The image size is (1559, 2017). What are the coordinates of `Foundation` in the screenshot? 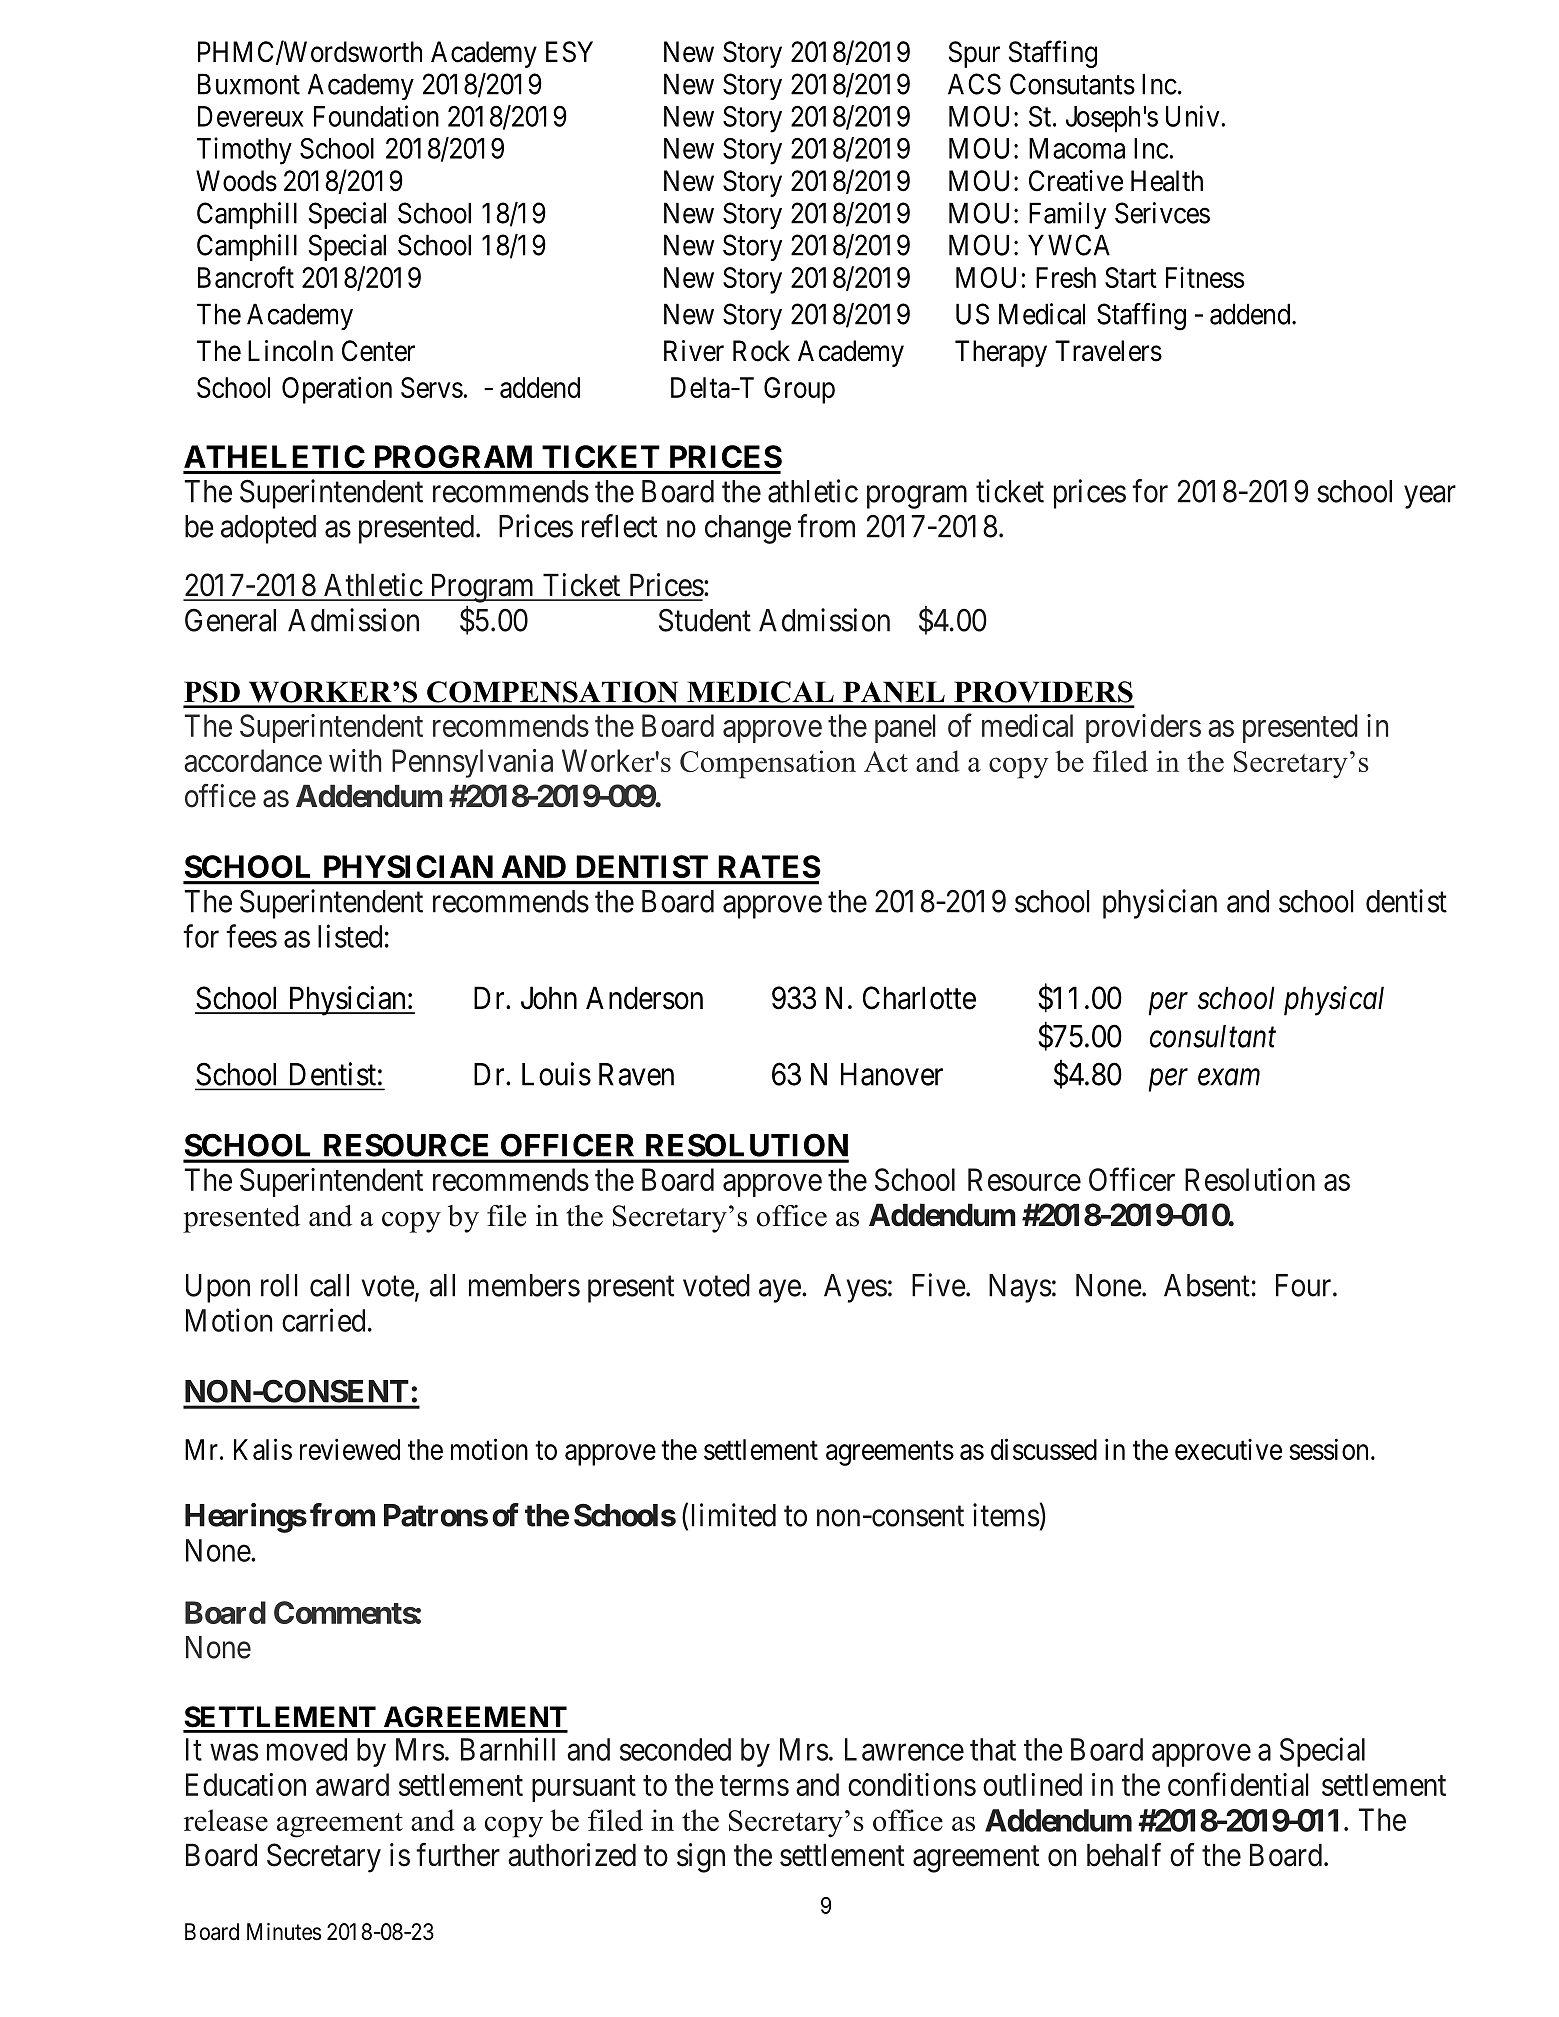 It's located at (376, 116).
